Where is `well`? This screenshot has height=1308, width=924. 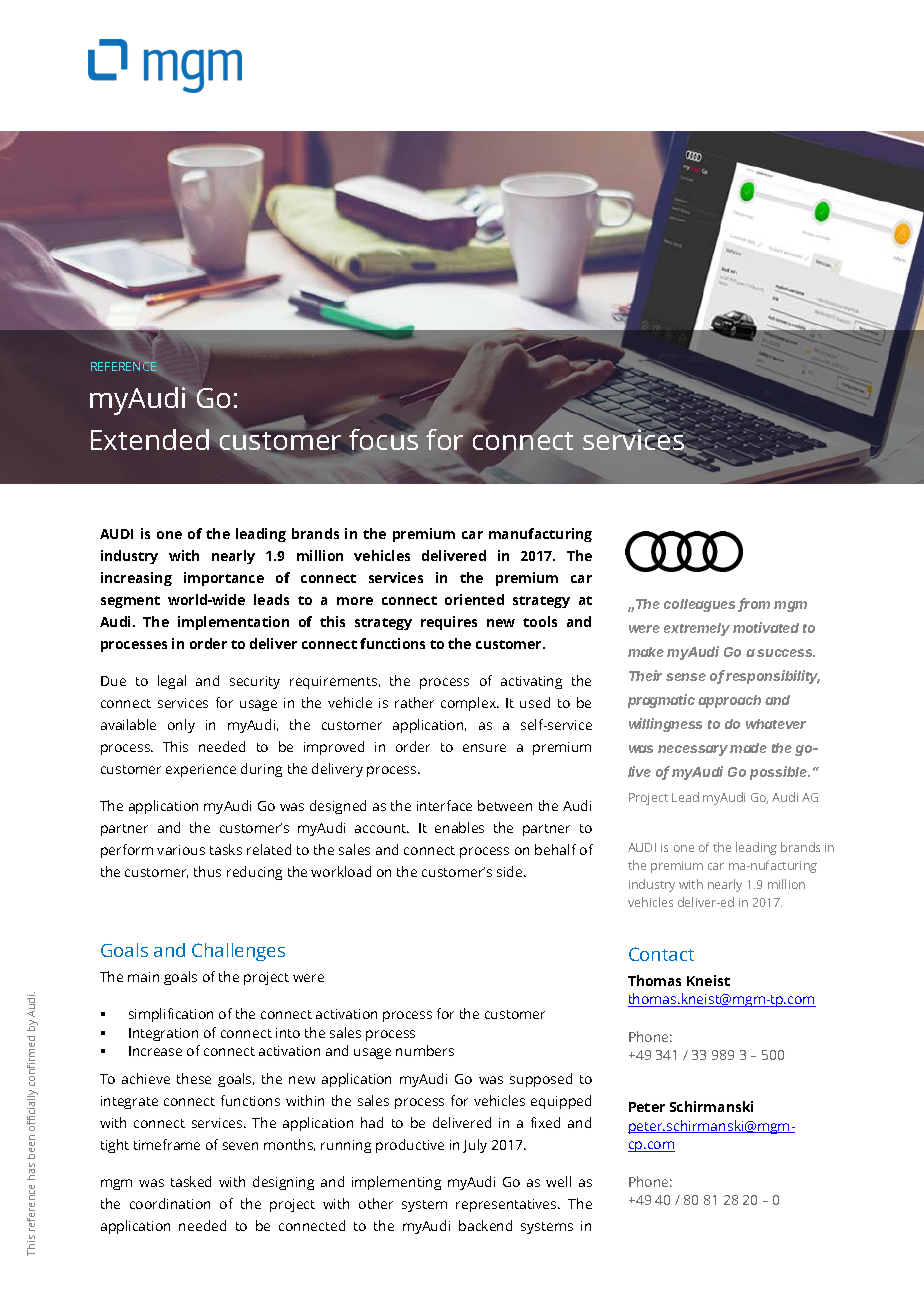
well is located at coordinates (558, 1181).
